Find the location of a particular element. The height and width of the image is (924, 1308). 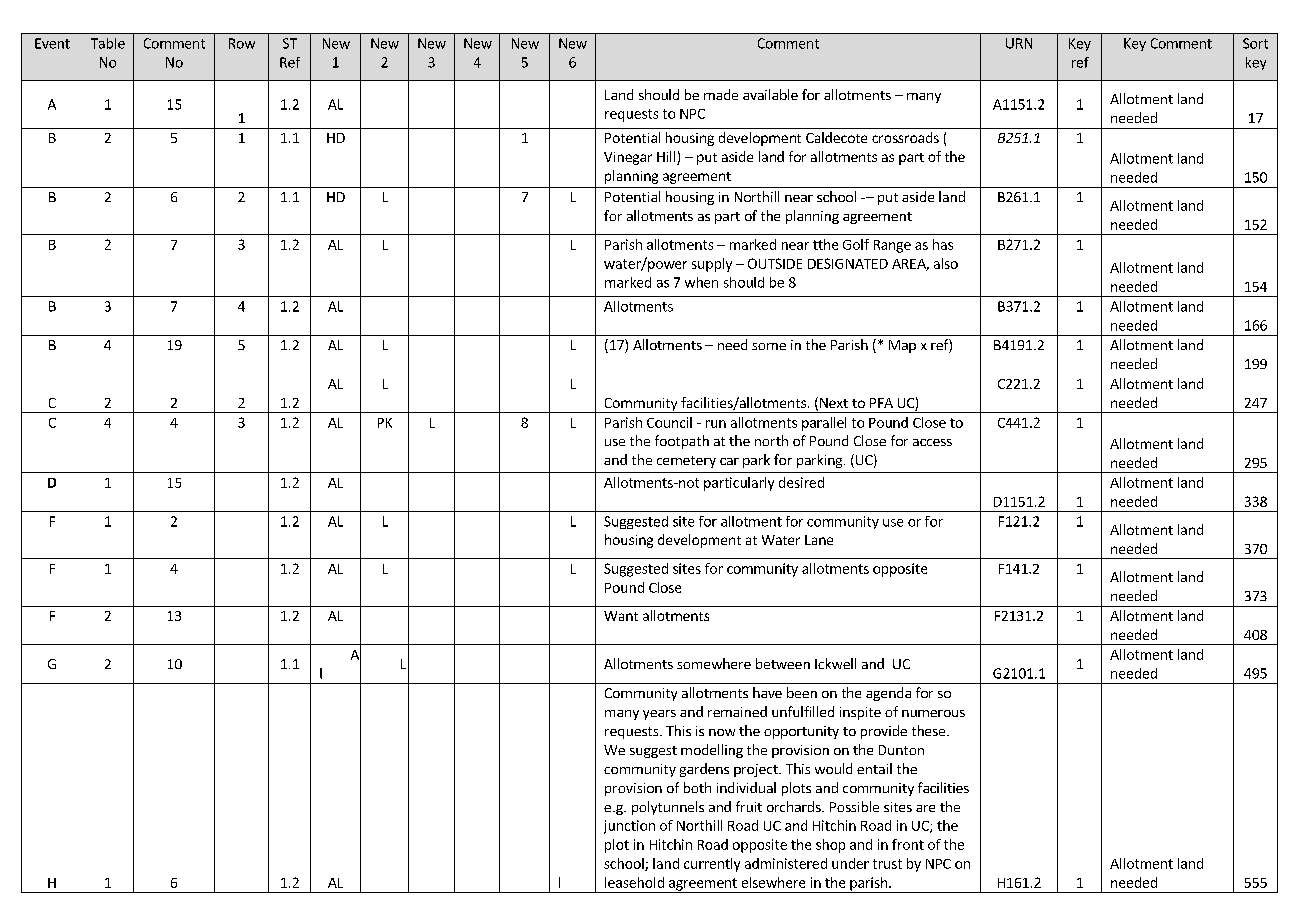

Council is located at coordinates (669, 422).
